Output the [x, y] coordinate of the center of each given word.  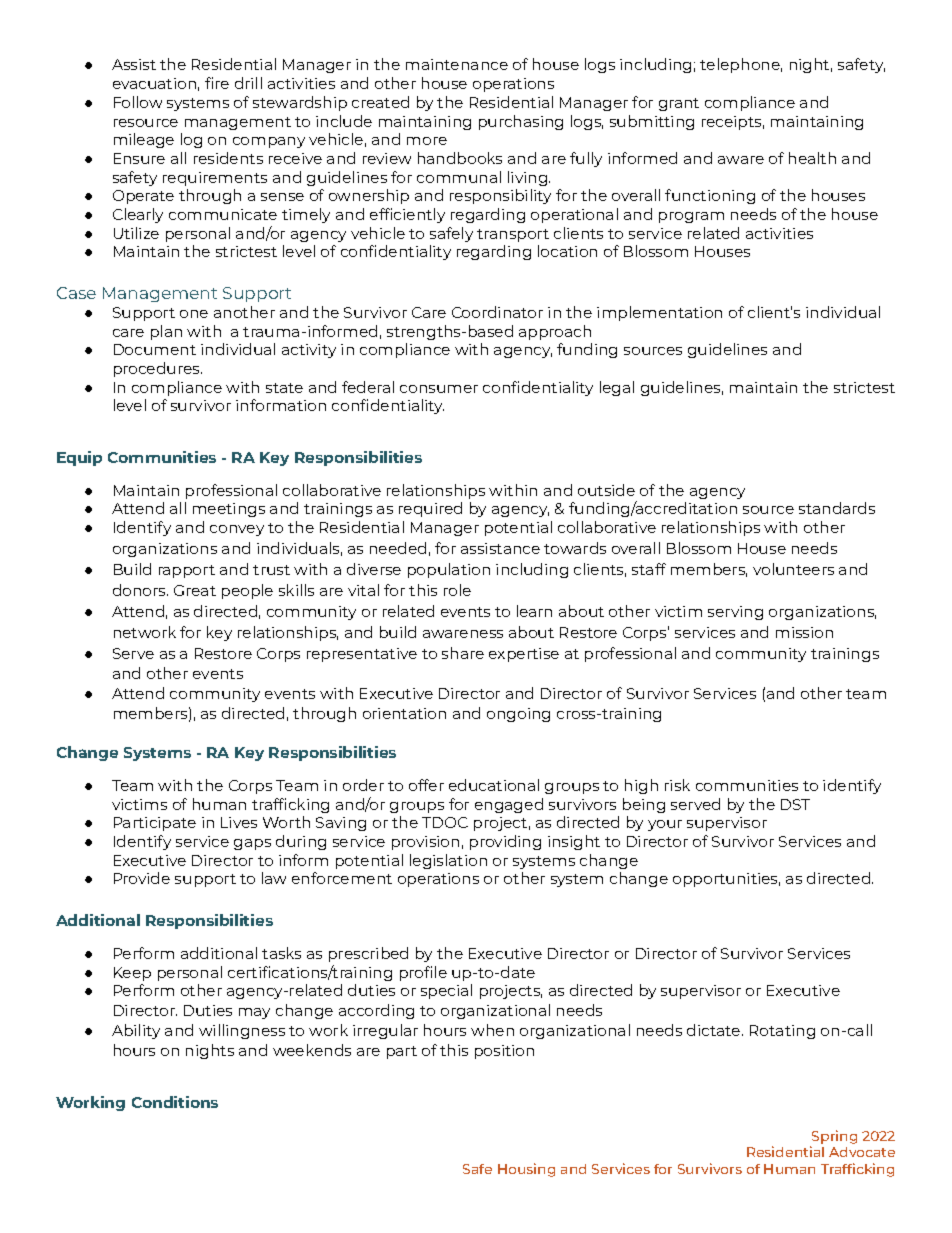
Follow [138, 102]
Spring [833, 1138]
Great [195, 590]
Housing [526, 1170]
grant [679, 104]
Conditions [175, 1102]
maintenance [457, 64]
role [457, 590]
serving [735, 613]
